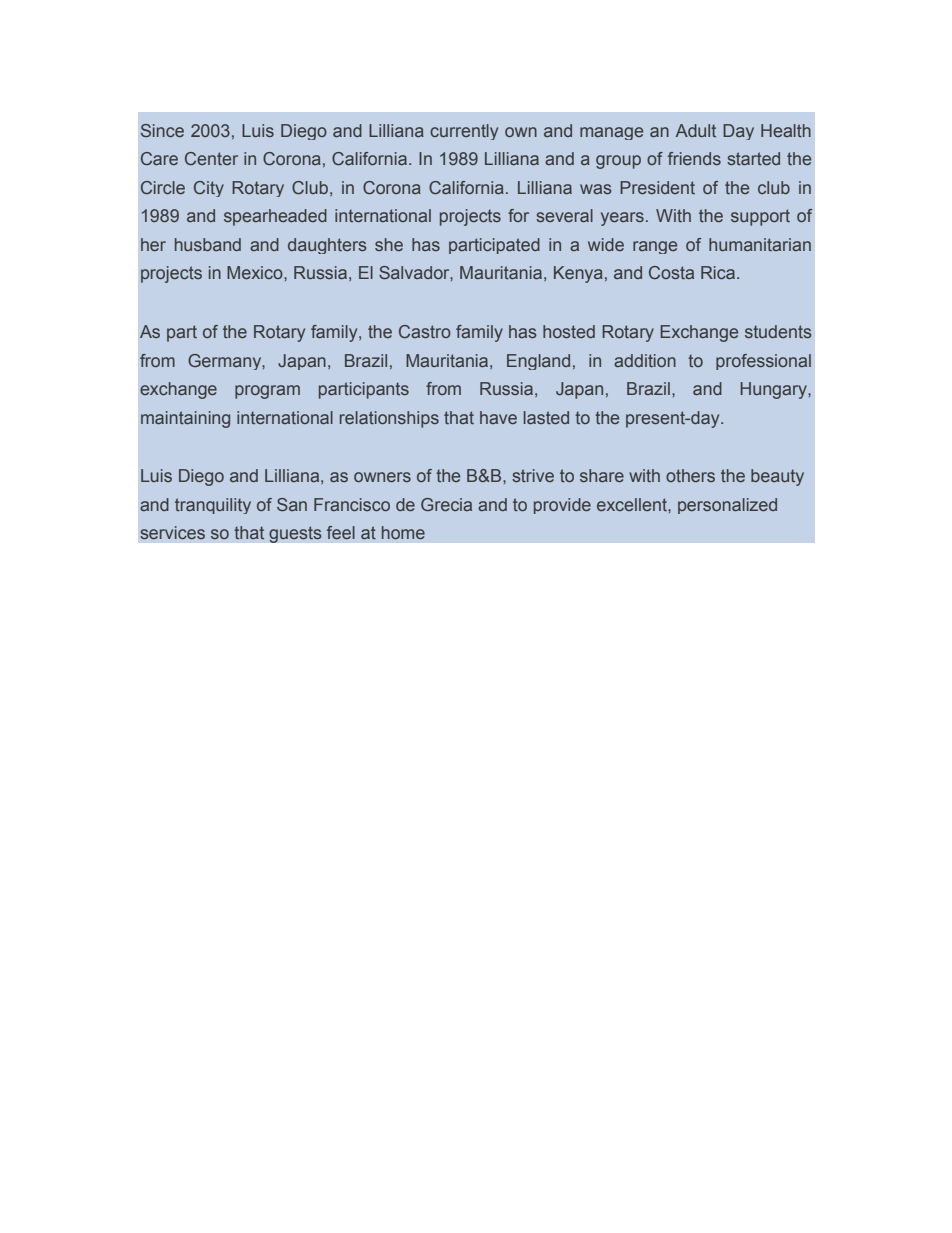  What do you see at coordinates (464, 132) in the screenshot?
I see `currently` at bounding box center [464, 132].
